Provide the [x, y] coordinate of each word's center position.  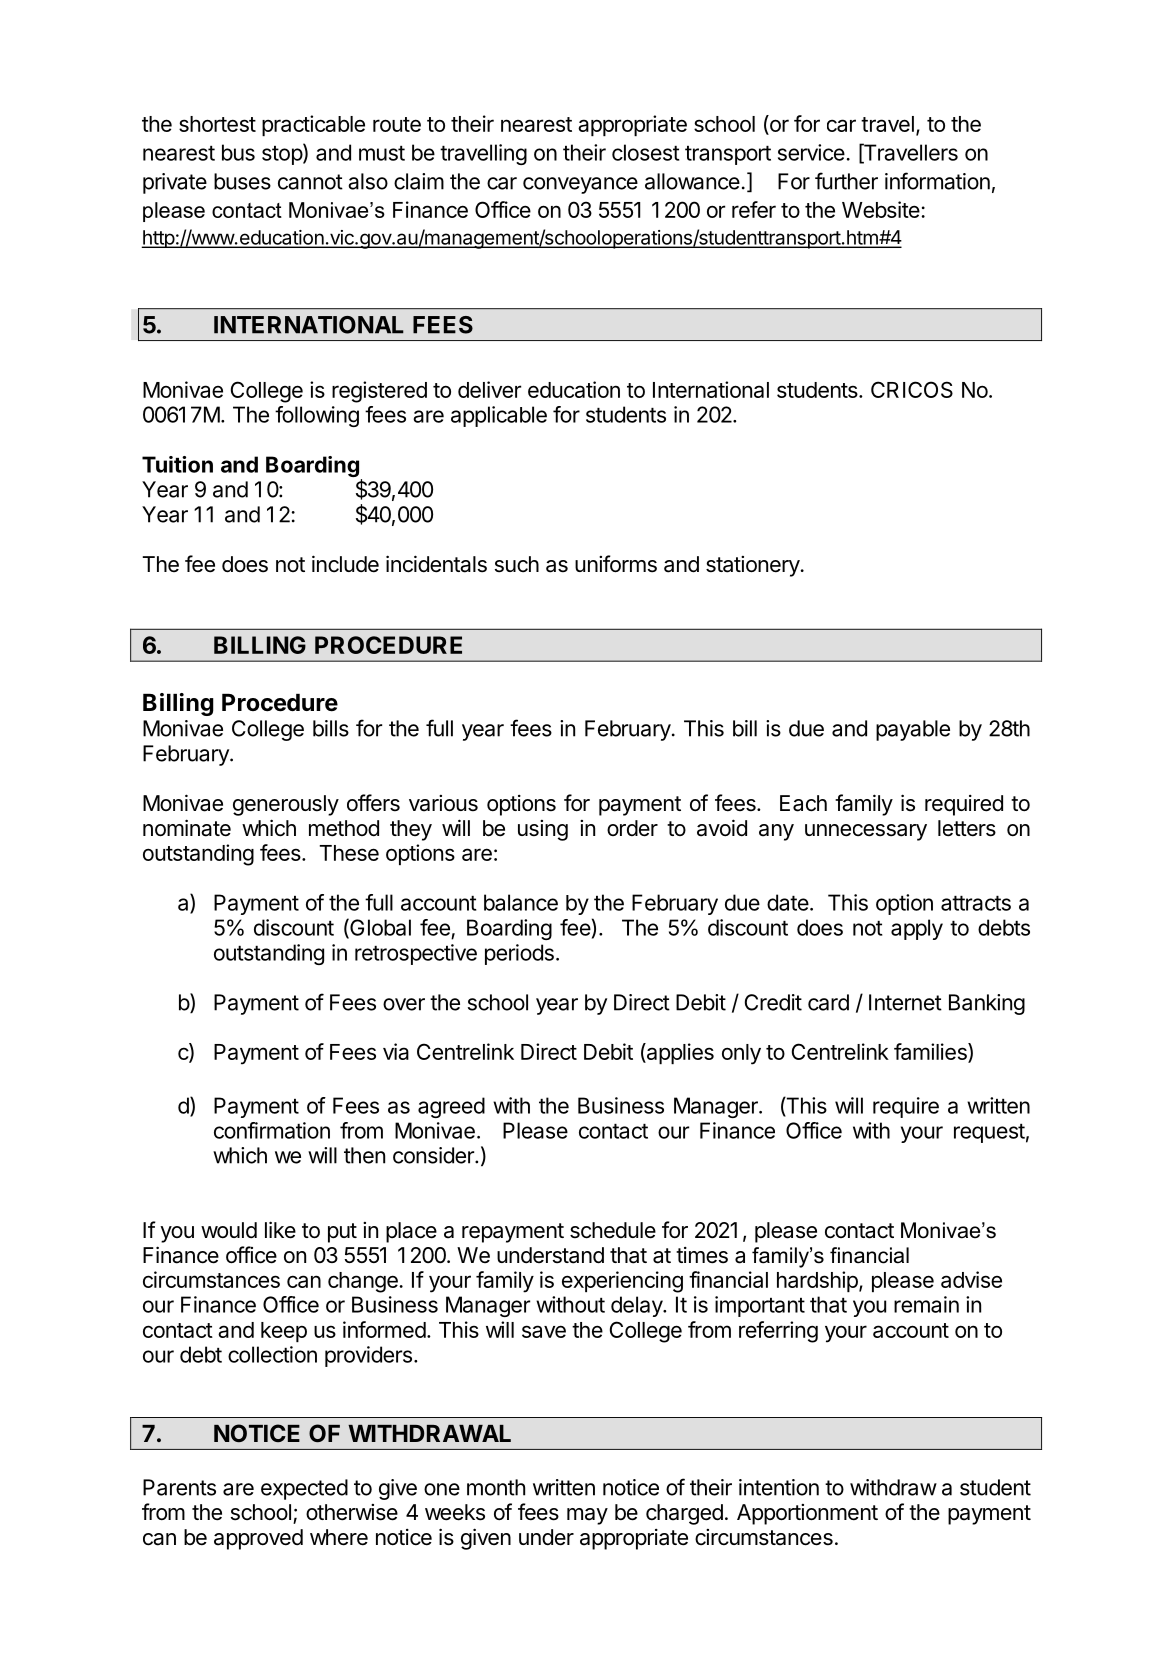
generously [286, 805]
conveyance [580, 185]
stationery [753, 566]
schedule [613, 1230]
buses [242, 181]
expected [304, 1489]
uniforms [616, 564]
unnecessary [866, 832]
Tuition [177, 464]
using [543, 830]
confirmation [272, 1130]
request [989, 1133]
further [846, 181]
